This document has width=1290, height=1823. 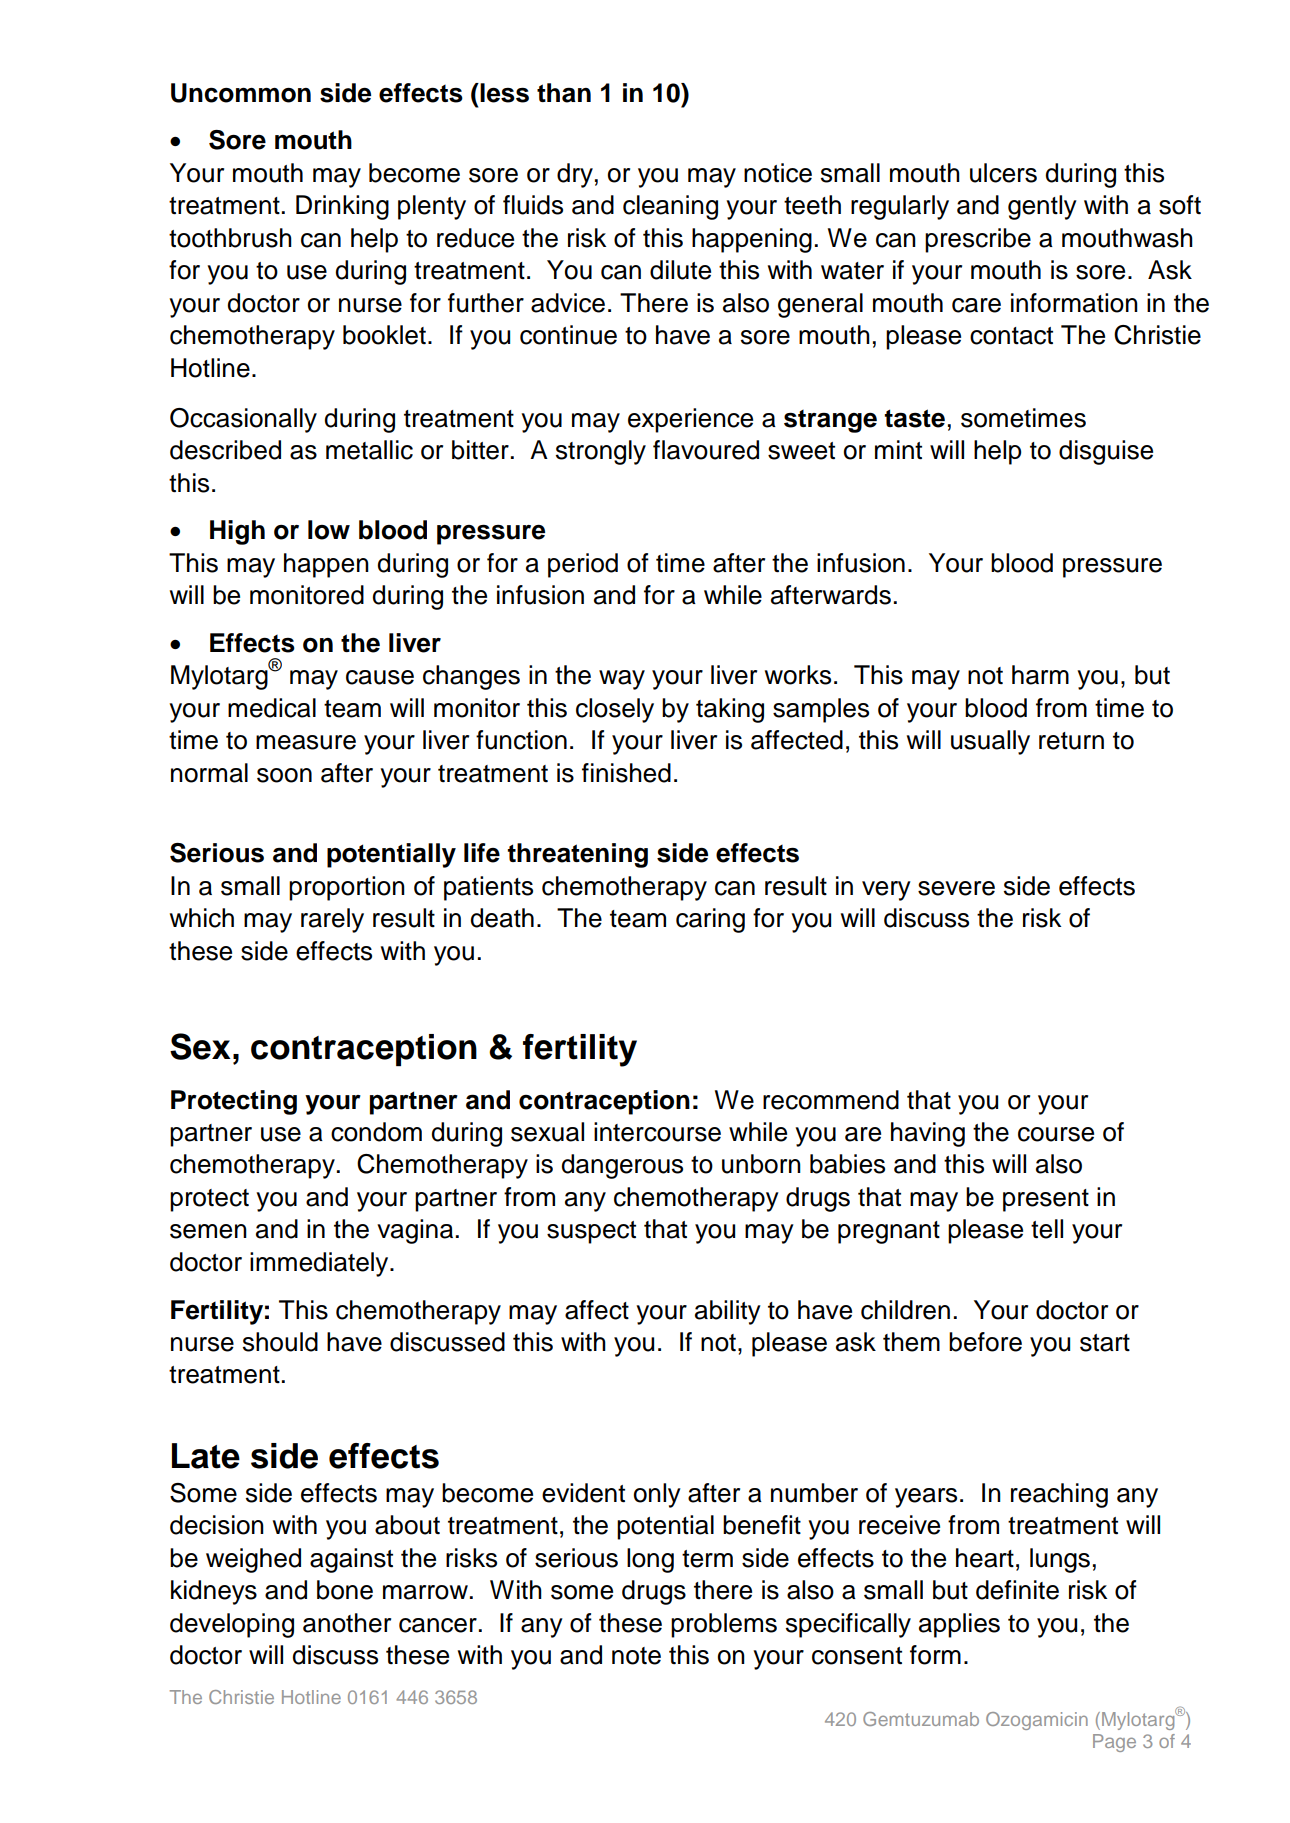 What do you see at coordinates (636, 1656) in the document?
I see `note` at bounding box center [636, 1656].
